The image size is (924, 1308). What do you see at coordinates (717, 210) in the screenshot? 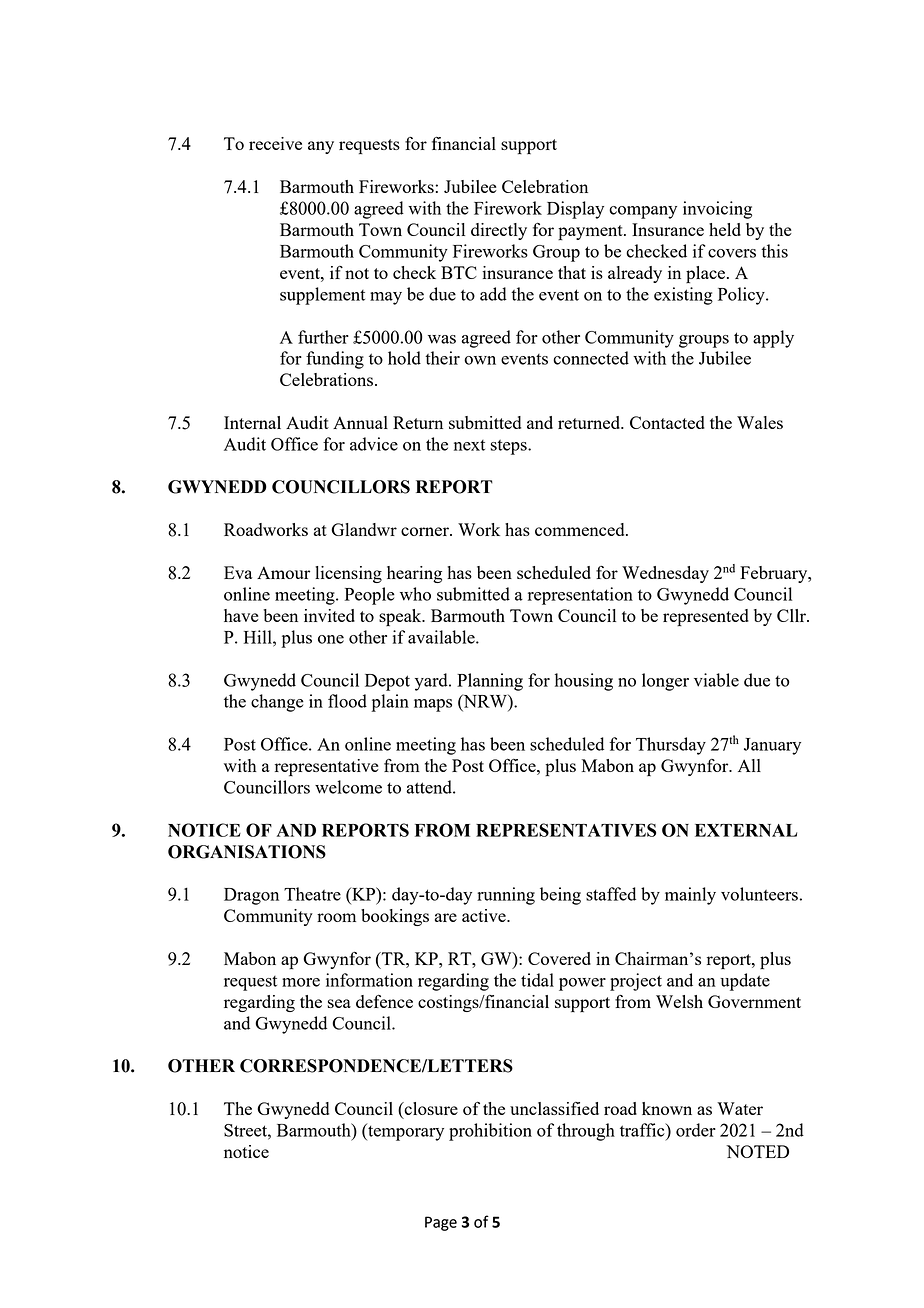
I see `invoicing` at bounding box center [717, 210].
